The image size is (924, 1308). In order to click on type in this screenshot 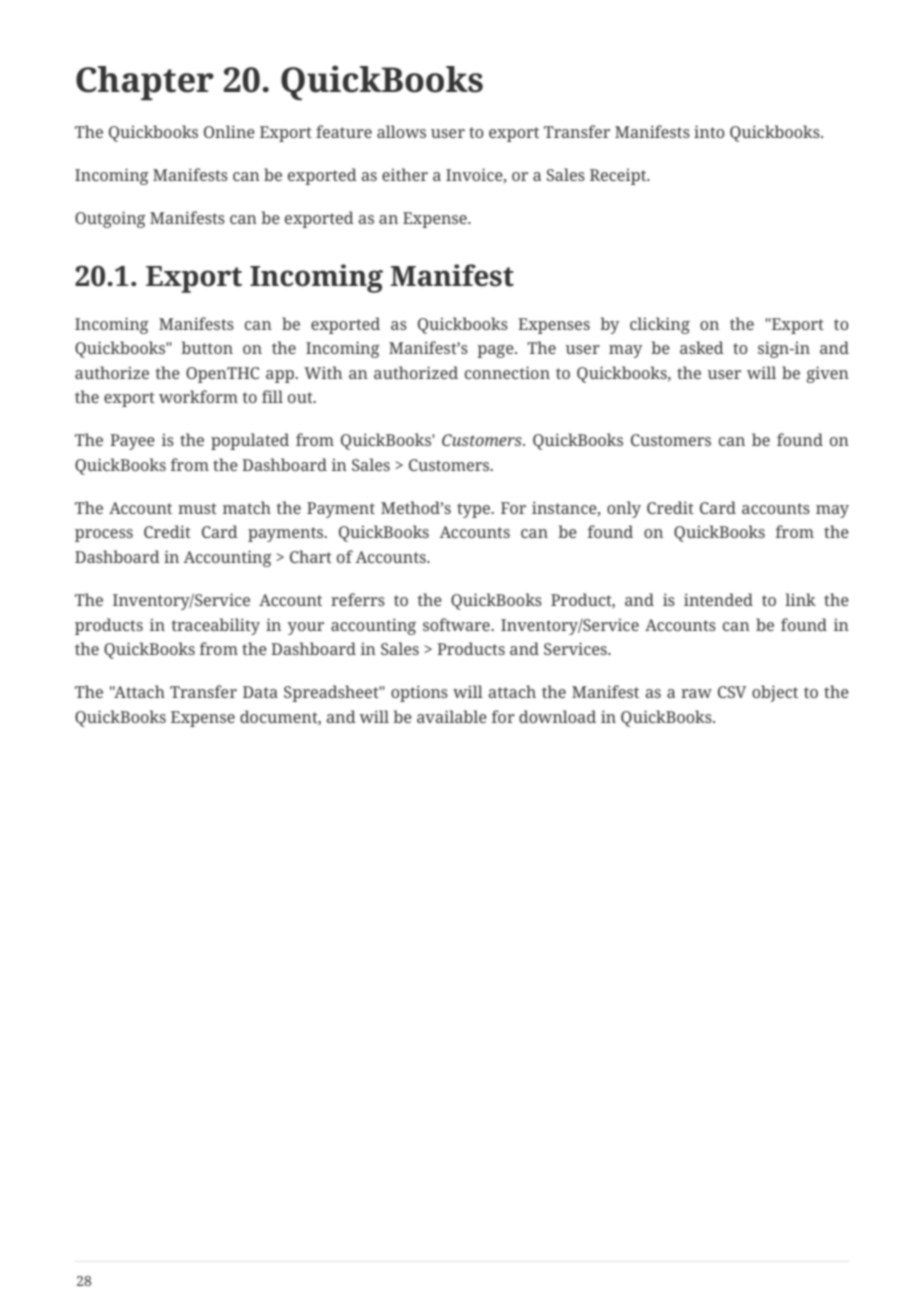, I will do `click(474, 510)`.
